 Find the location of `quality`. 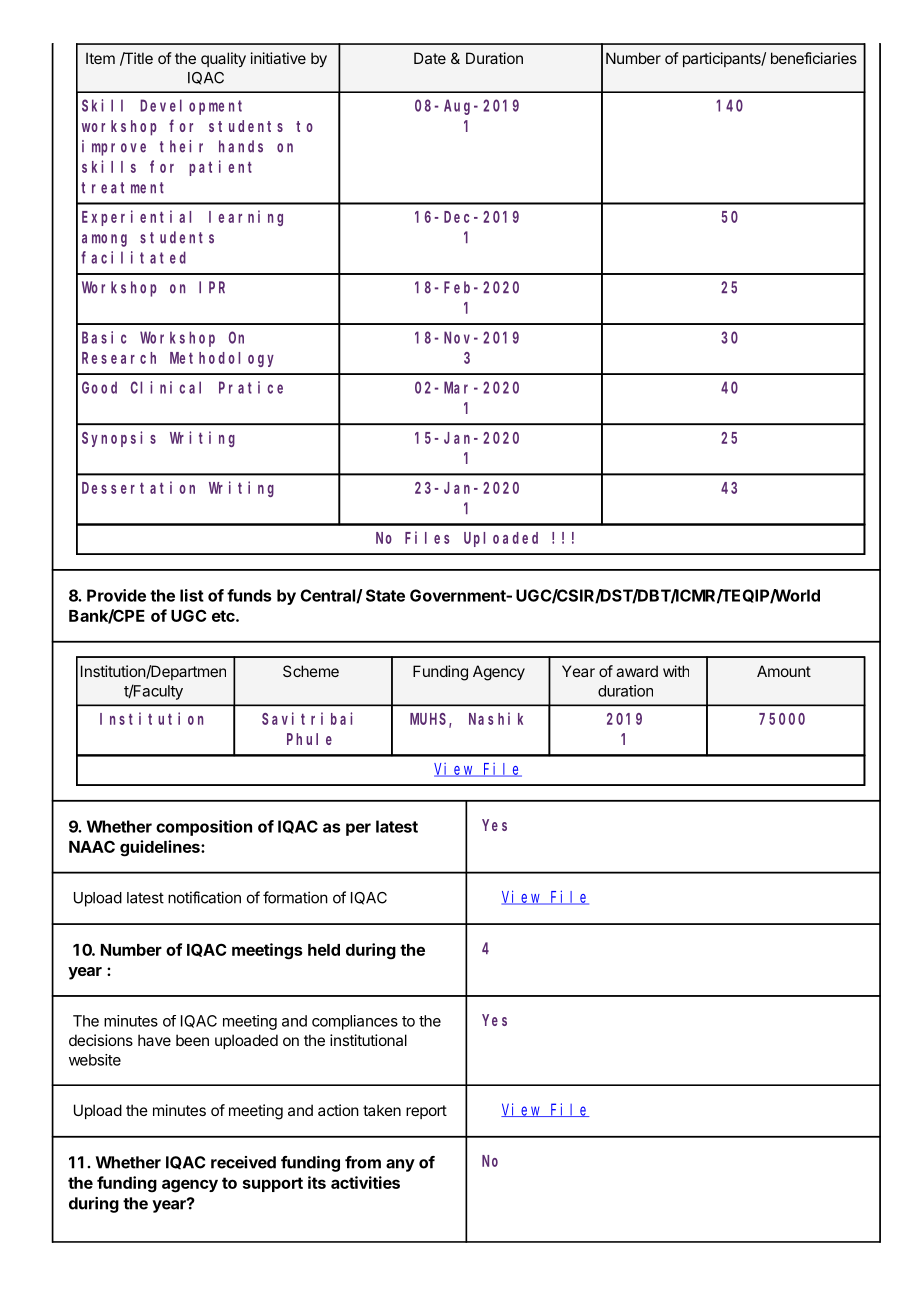

quality is located at coordinates (223, 59).
